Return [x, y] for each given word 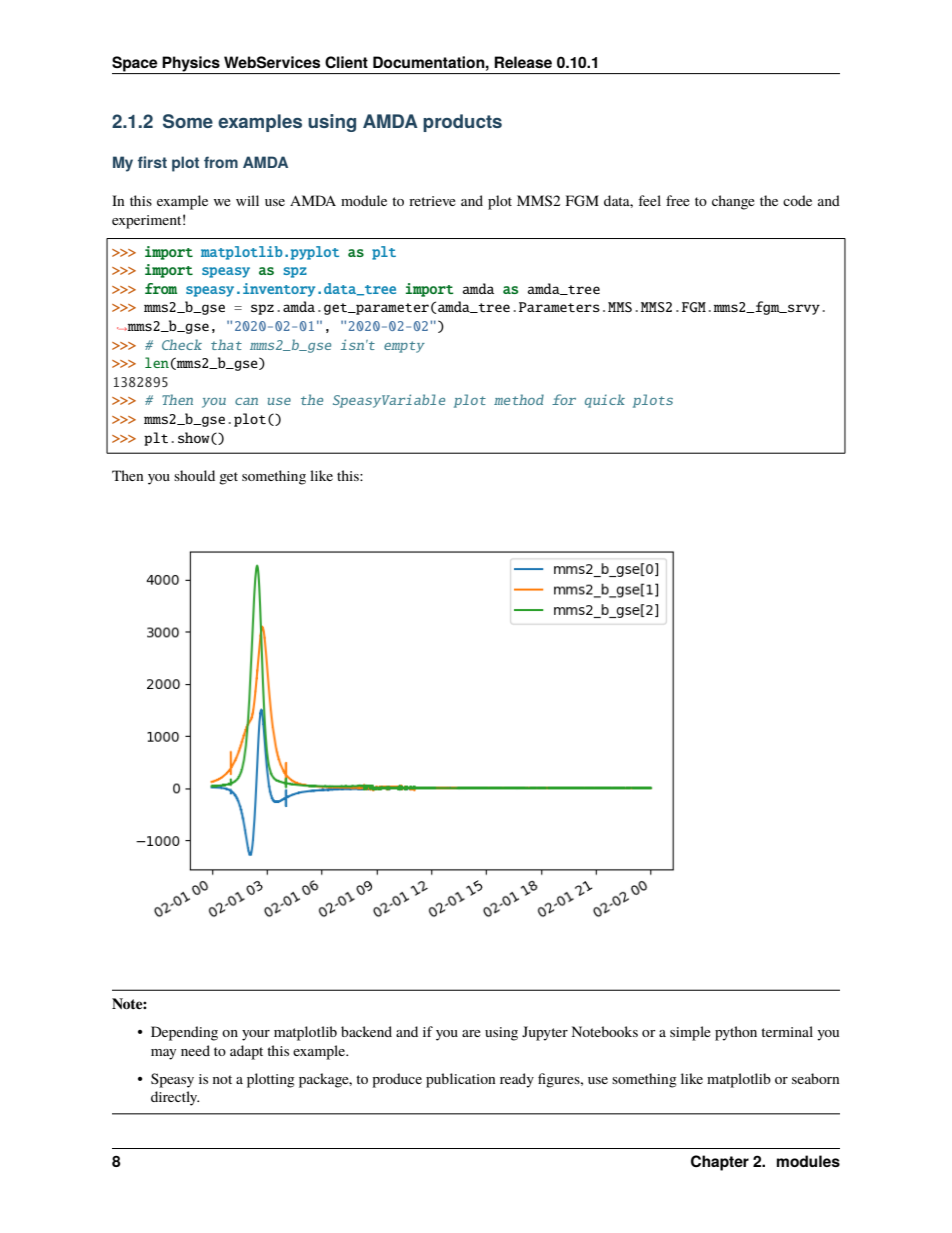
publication [461, 1080]
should [194, 475]
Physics [191, 65]
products [462, 123]
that [226, 344]
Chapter [720, 1163]
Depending [184, 1033]
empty [404, 347]
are [471, 1033]
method [519, 399]
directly [175, 1098]
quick [605, 401]
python [736, 1033]
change [733, 202]
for [564, 399]
